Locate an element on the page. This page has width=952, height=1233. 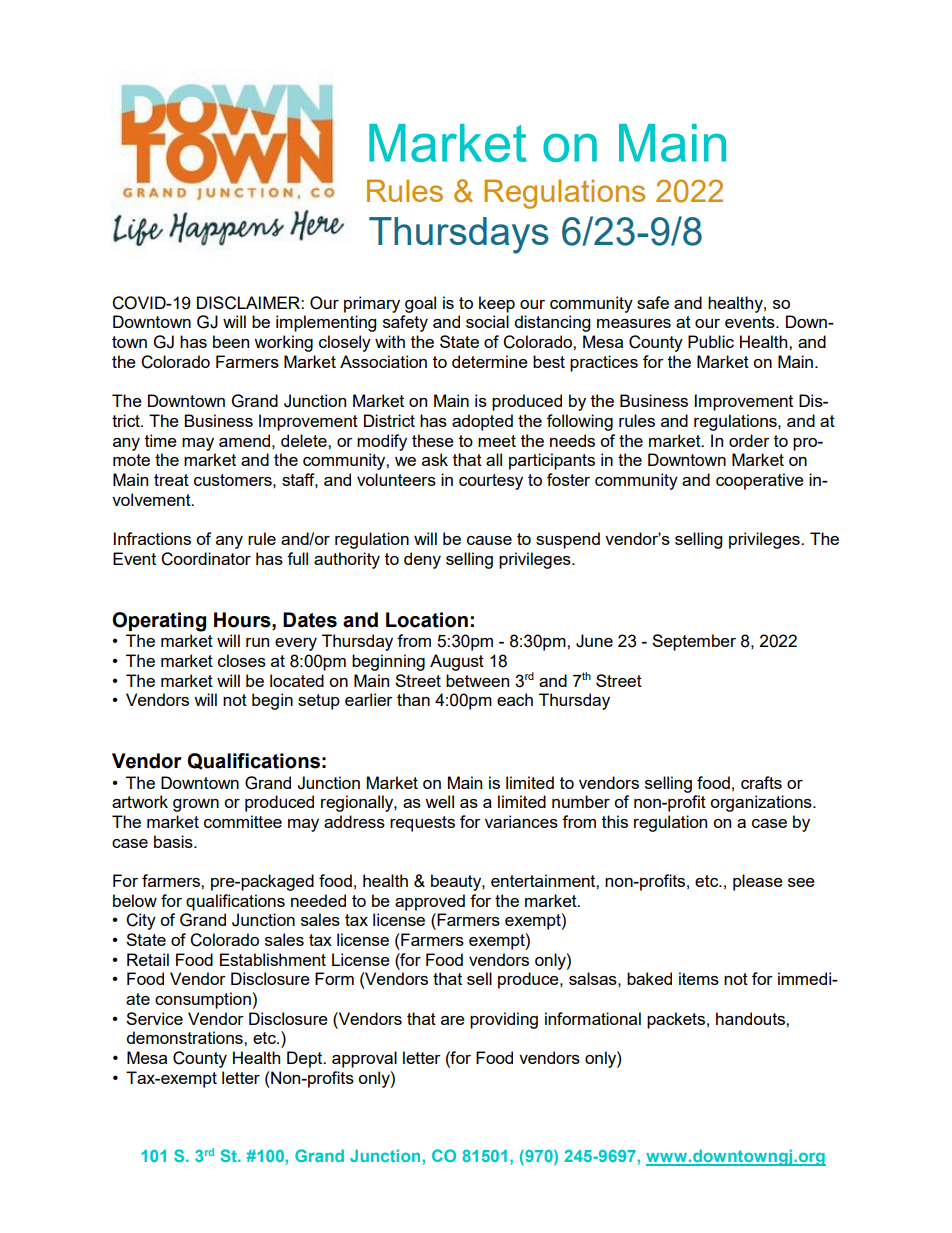
been is located at coordinates (231, 341).
